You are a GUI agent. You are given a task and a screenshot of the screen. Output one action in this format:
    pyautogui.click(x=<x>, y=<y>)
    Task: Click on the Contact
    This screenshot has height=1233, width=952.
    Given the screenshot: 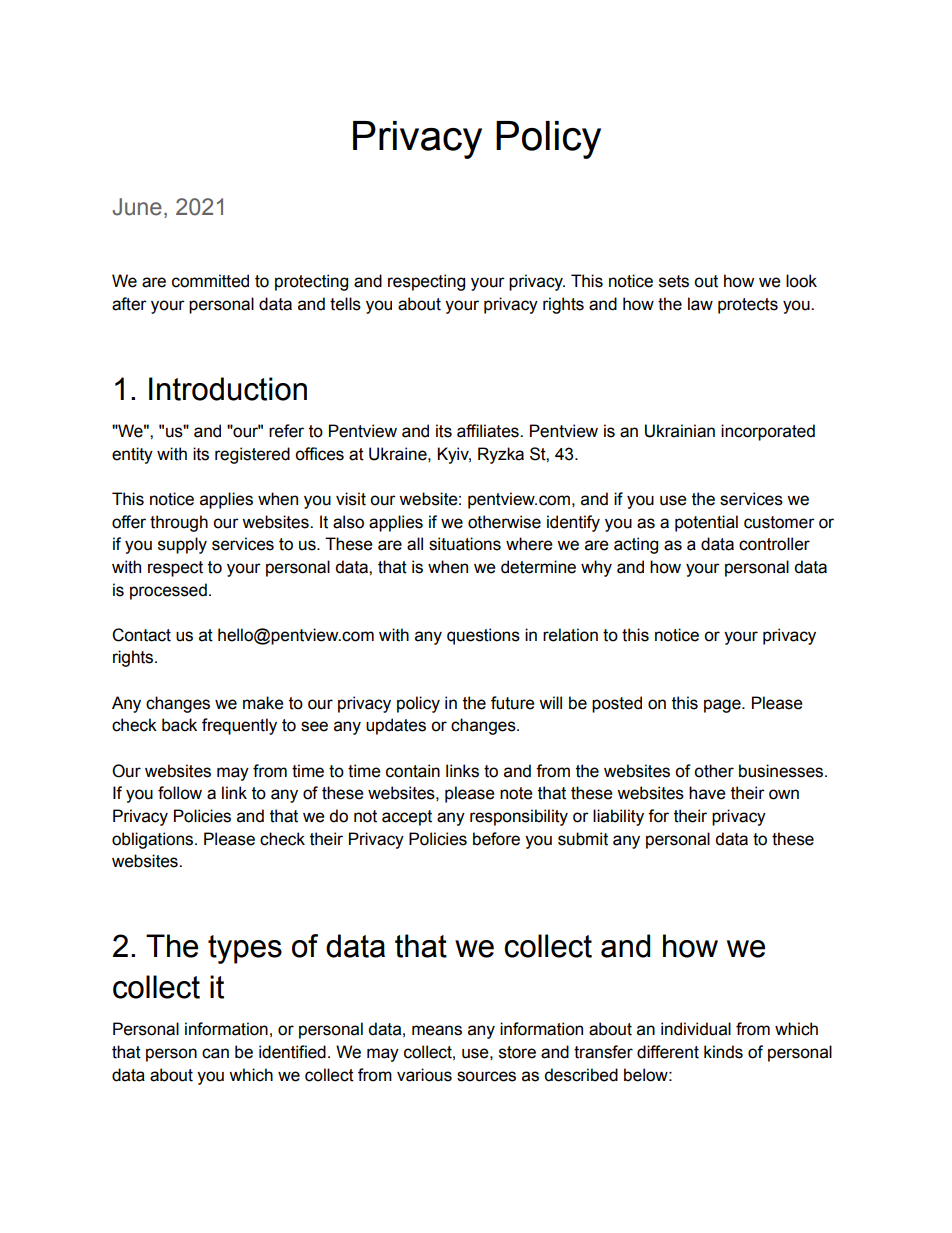 What is the action you would take?
    pyautogui.click(x=141, y=635)
